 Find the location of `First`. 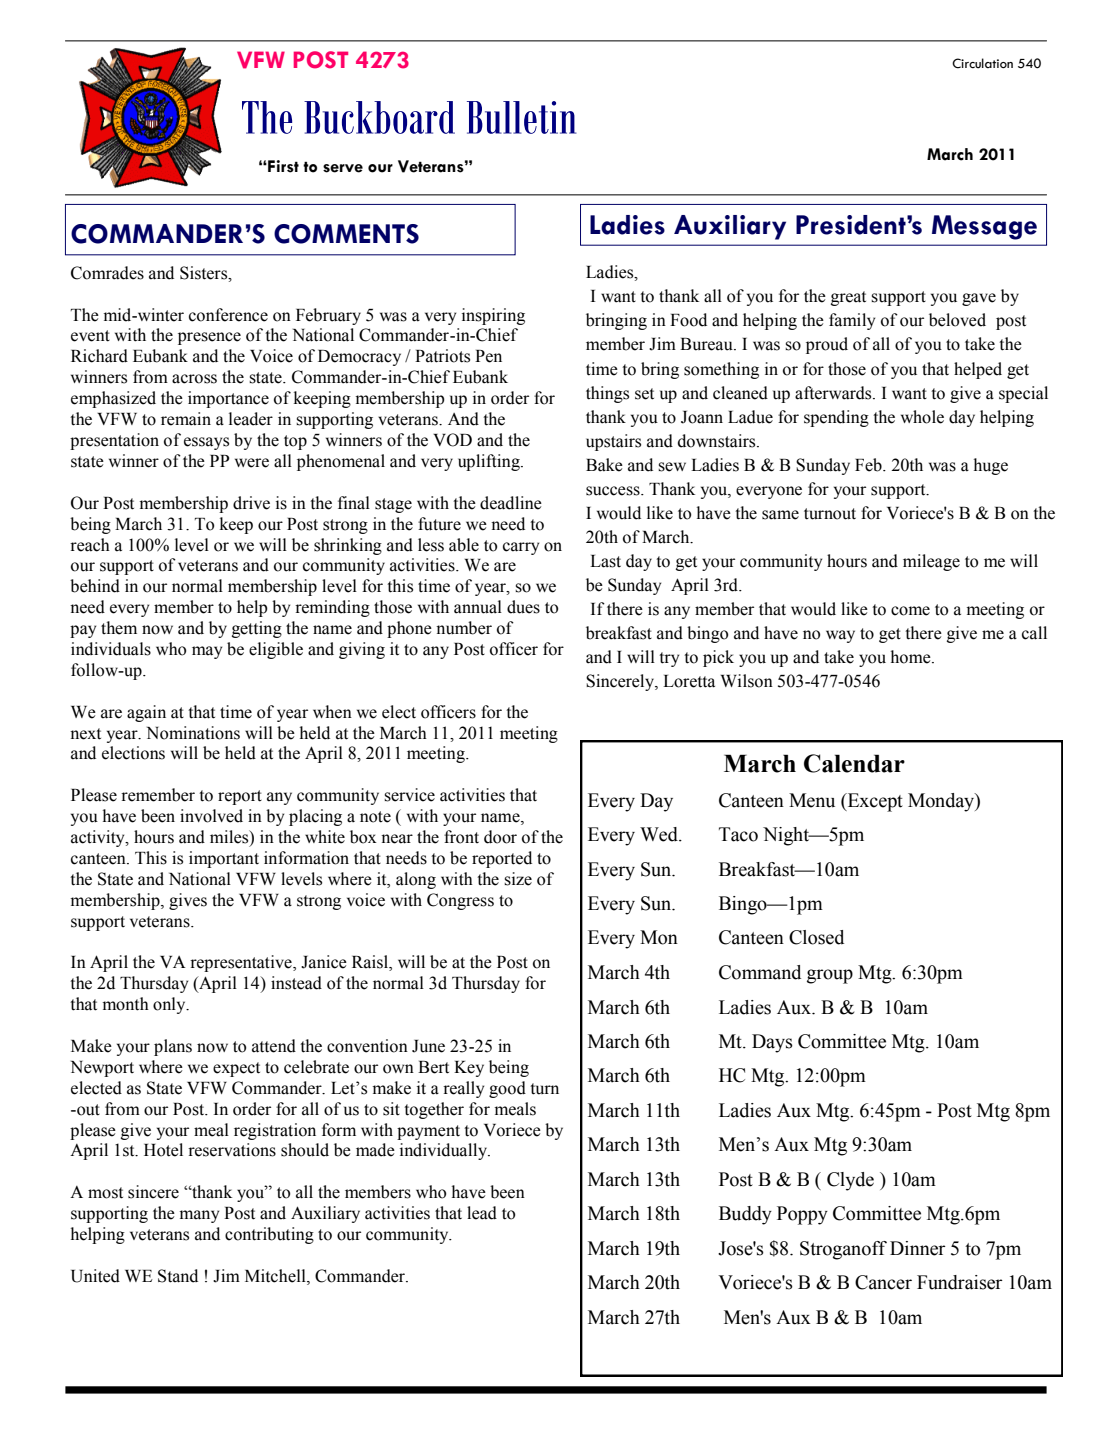

First is located at coordinates (282, 166).
